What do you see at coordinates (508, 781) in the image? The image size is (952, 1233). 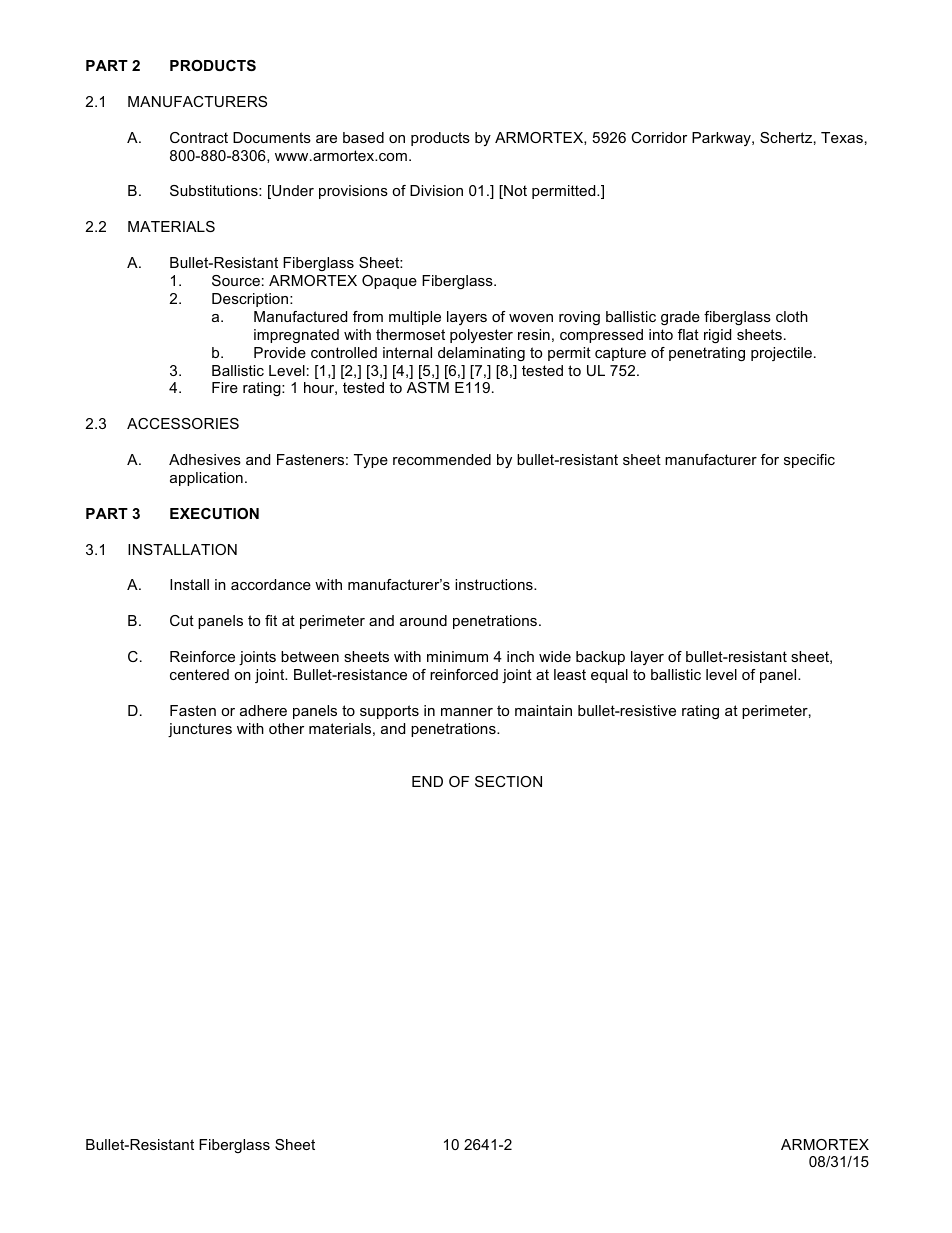 I see `SECTION` at bounding box center [508, 781].
